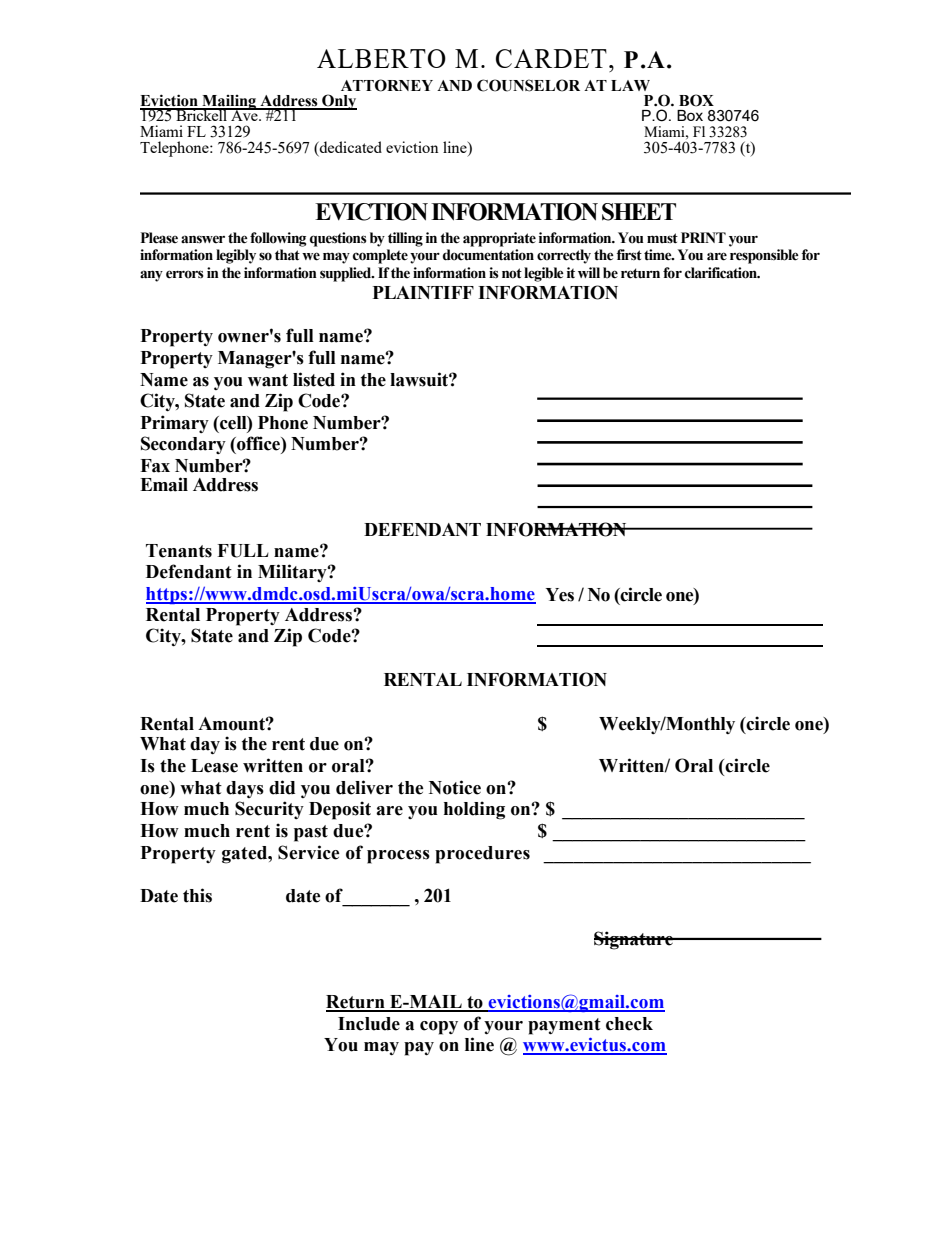 This screenshot has width=952, height=1233. I want to click on Brickell, so click(202, 114).
